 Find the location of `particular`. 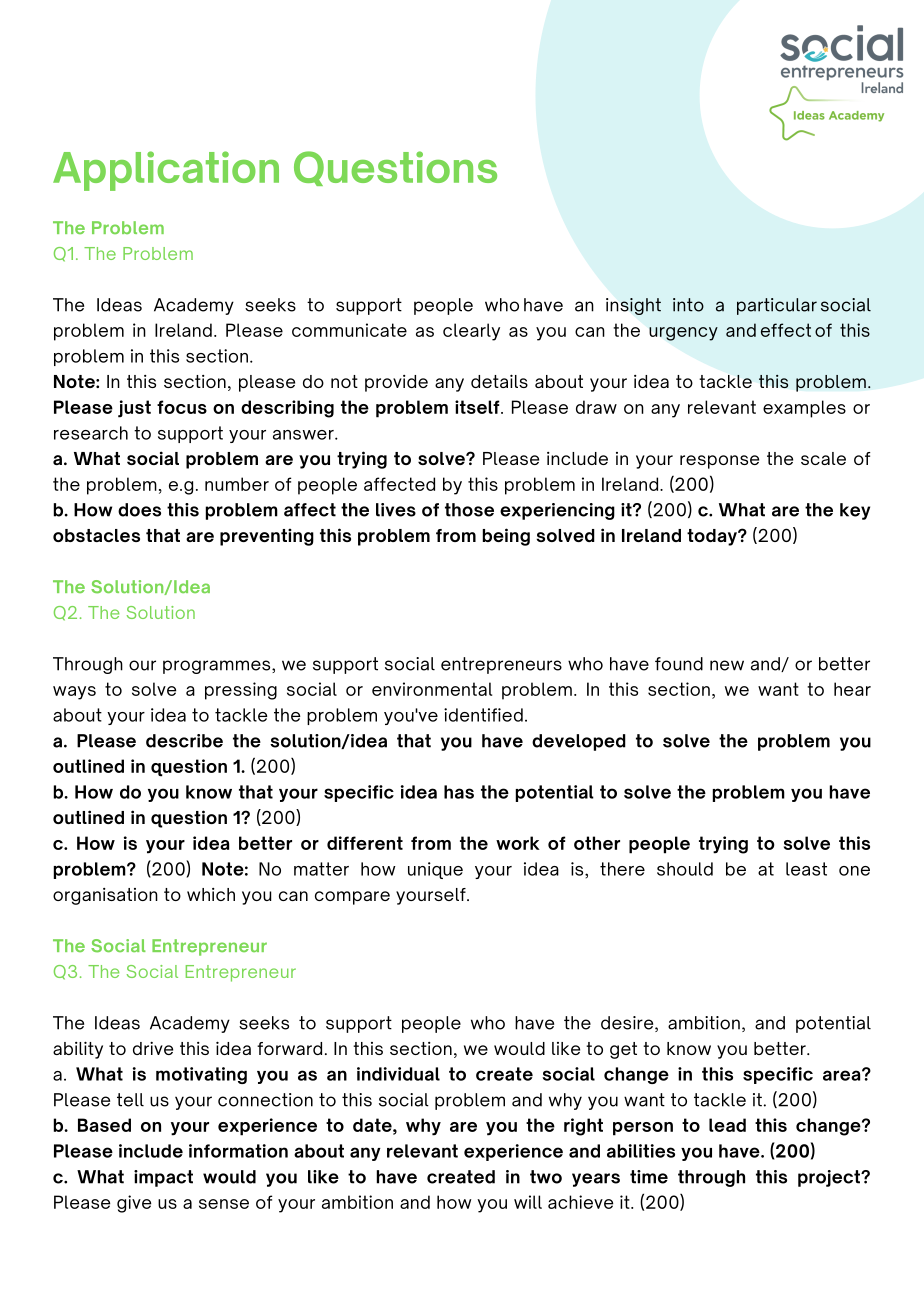

particular is located at coordinates (777, 306).
